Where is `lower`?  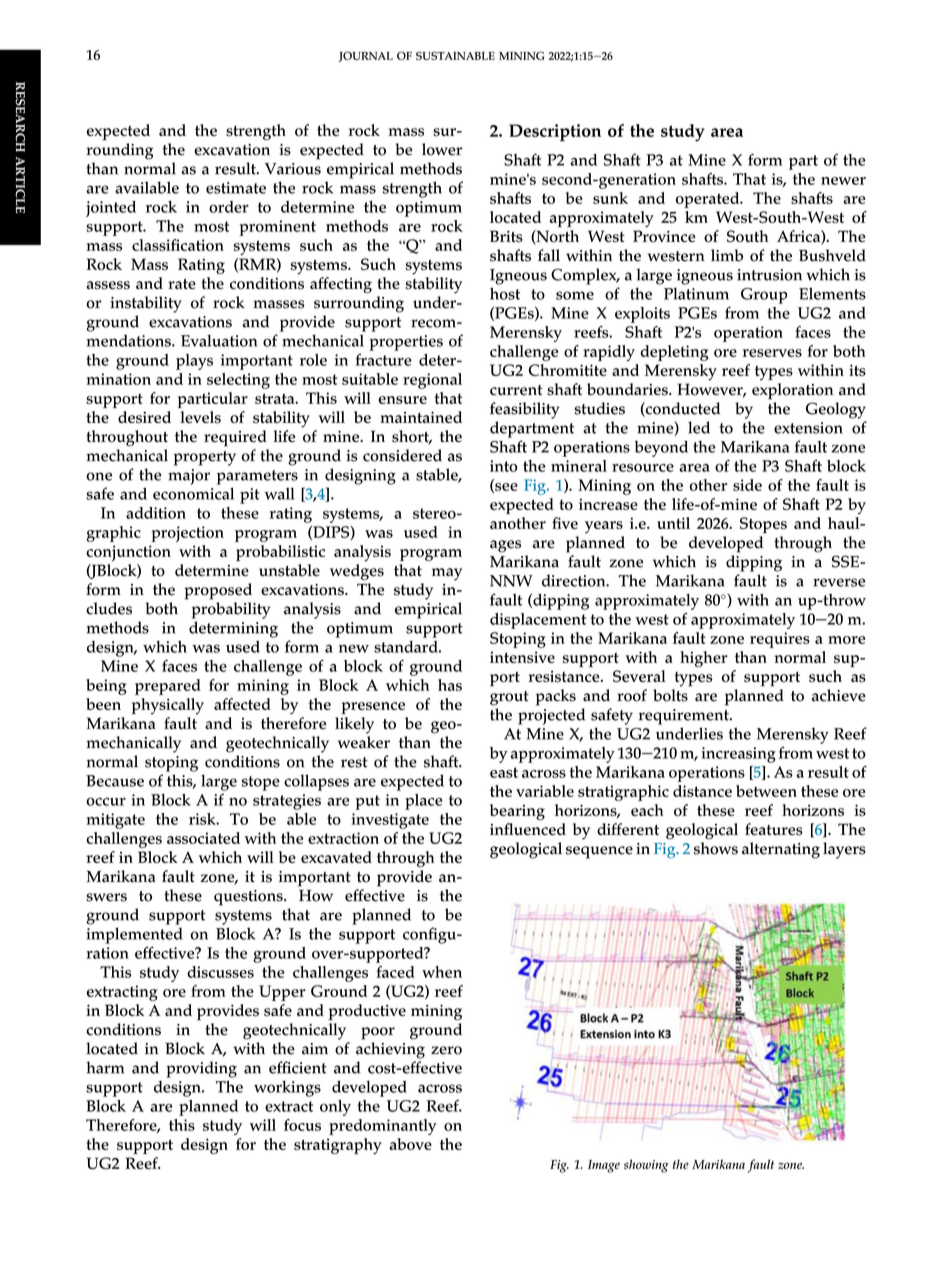 lower is located at coordinates (442, 149).
